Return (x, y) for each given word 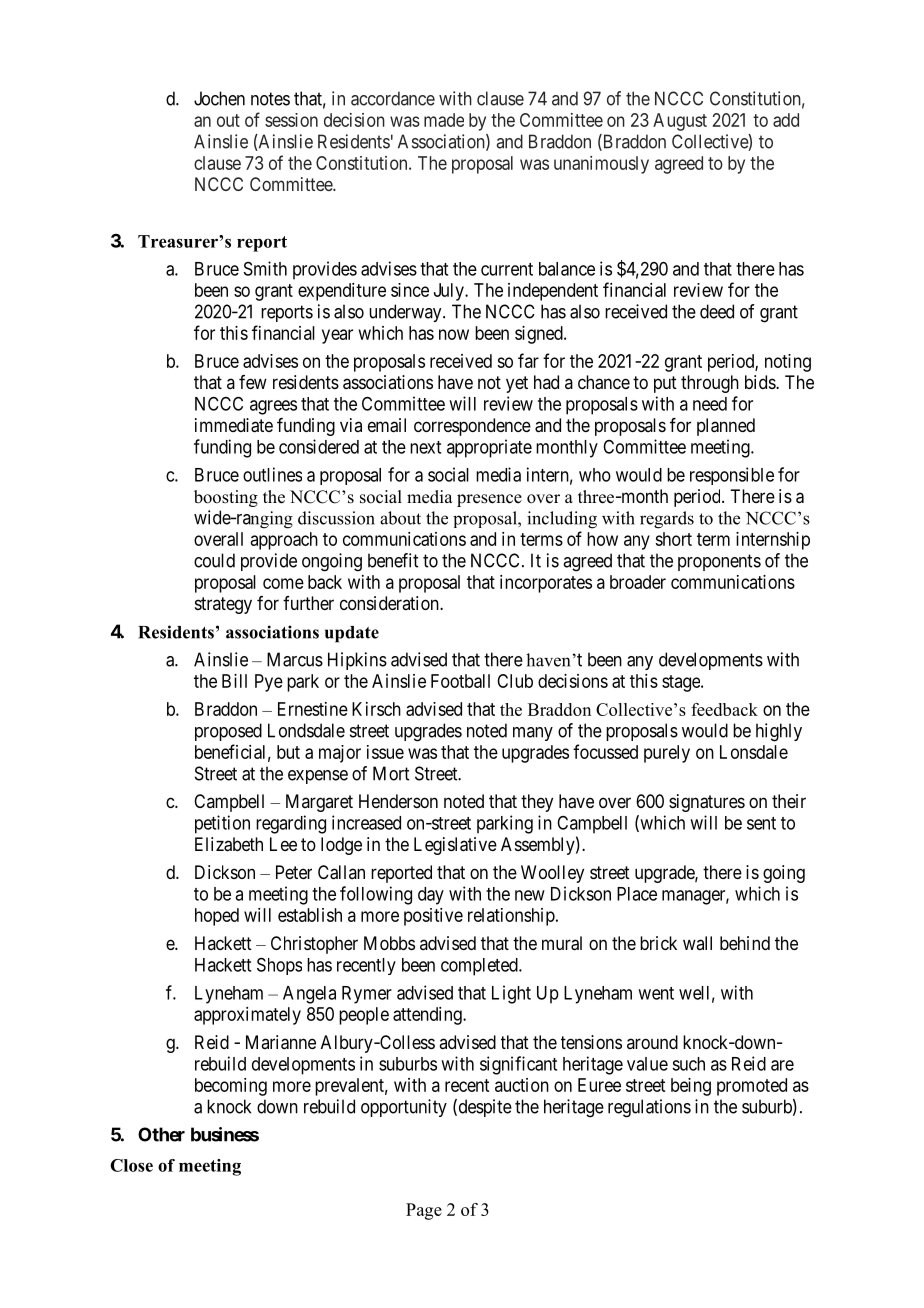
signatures (707, 803)
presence (489, 500)
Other (161, 1134)
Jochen (219, 98)
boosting (226, 498)
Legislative (455, 846)
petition (222, 824)
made (444, 120)
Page (424, 1211)
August (680, 122)
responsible (732, 476)
